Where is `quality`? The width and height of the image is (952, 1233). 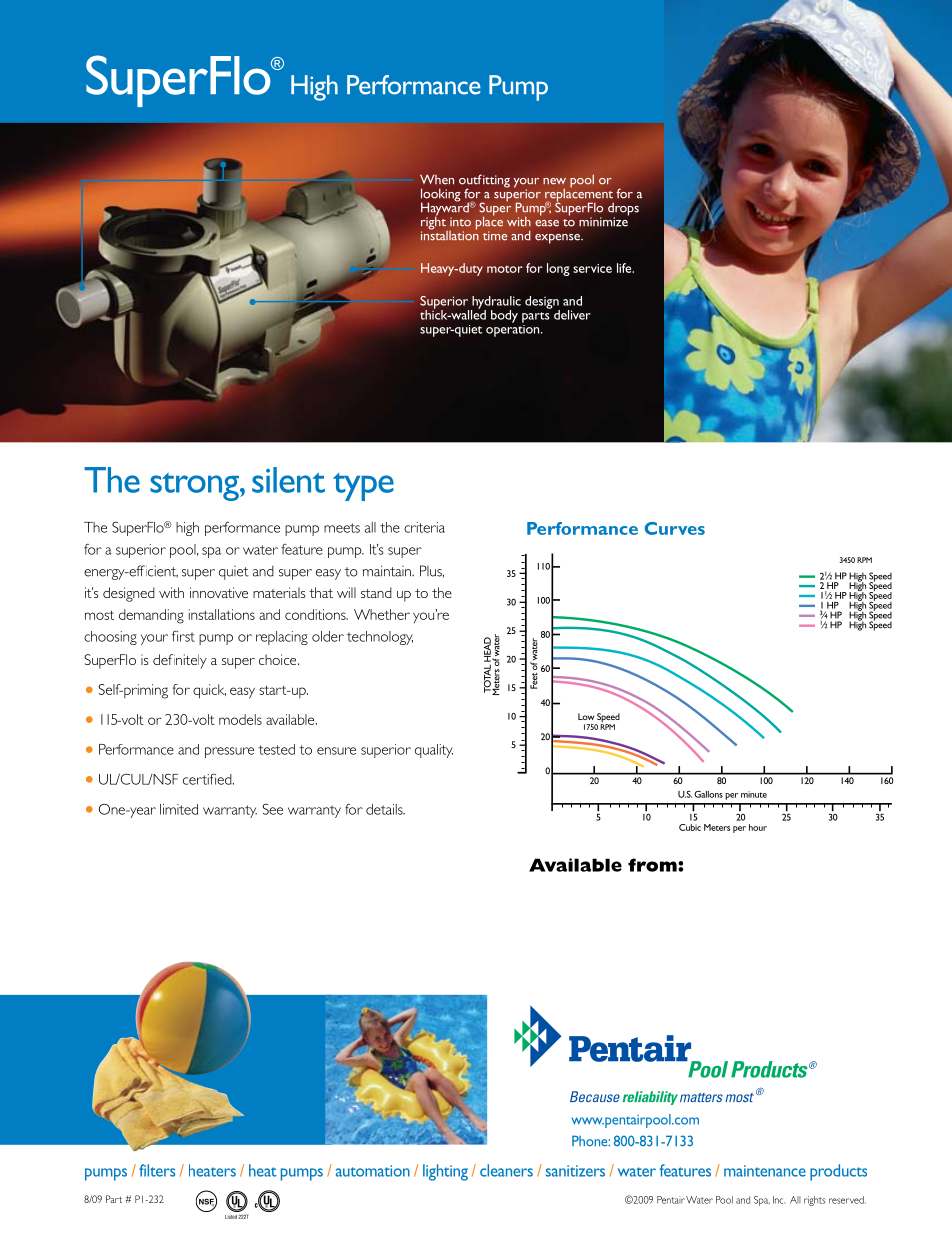 quality is located at coordinates (434, 751).
